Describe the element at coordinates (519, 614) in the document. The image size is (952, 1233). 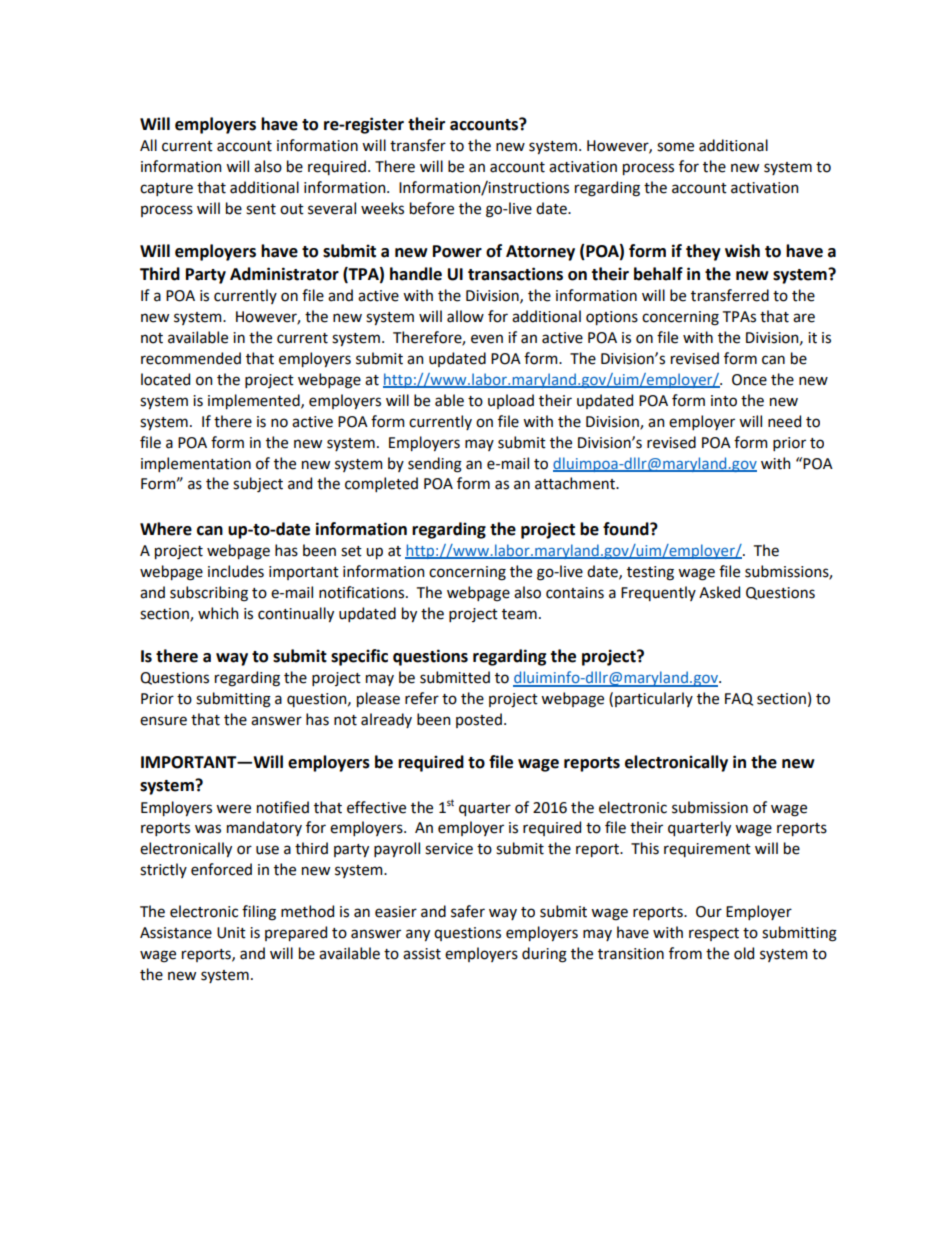
I see `team` at that location.
